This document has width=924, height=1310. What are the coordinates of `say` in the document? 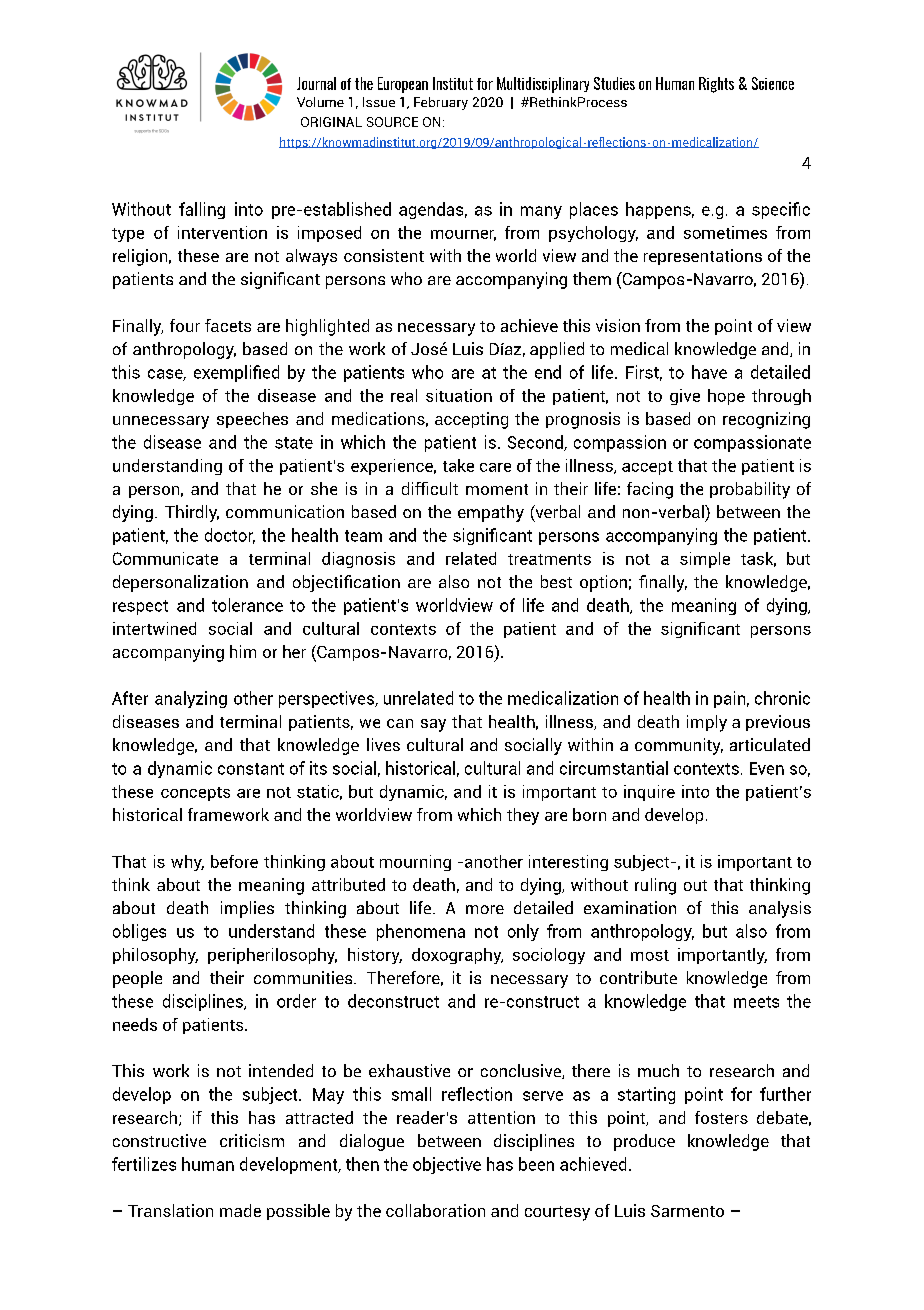 It's located at (433, 725).
